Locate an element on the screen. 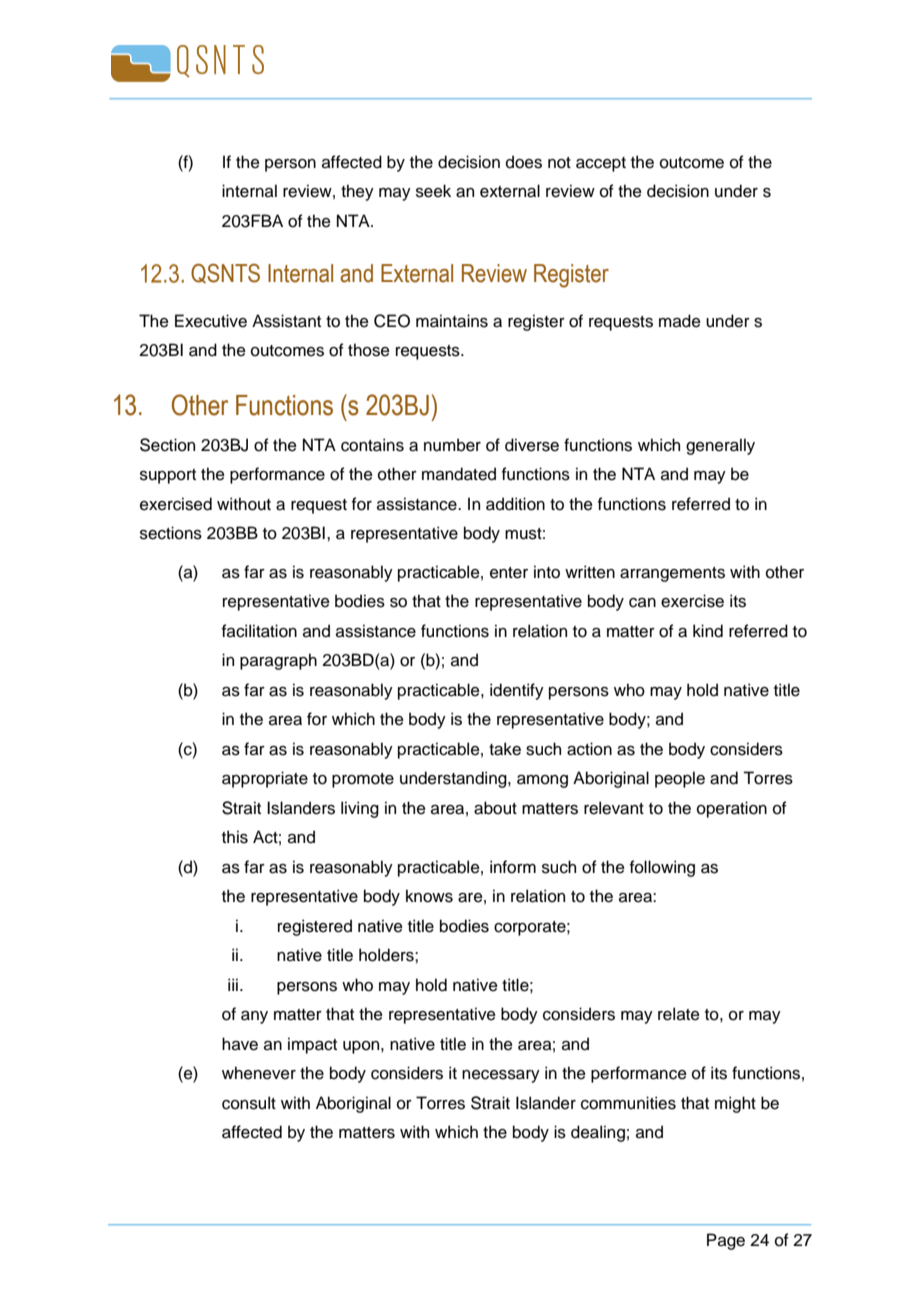 This screenshot has width=924, height=1308. people is located at coordinates (680, 779).
